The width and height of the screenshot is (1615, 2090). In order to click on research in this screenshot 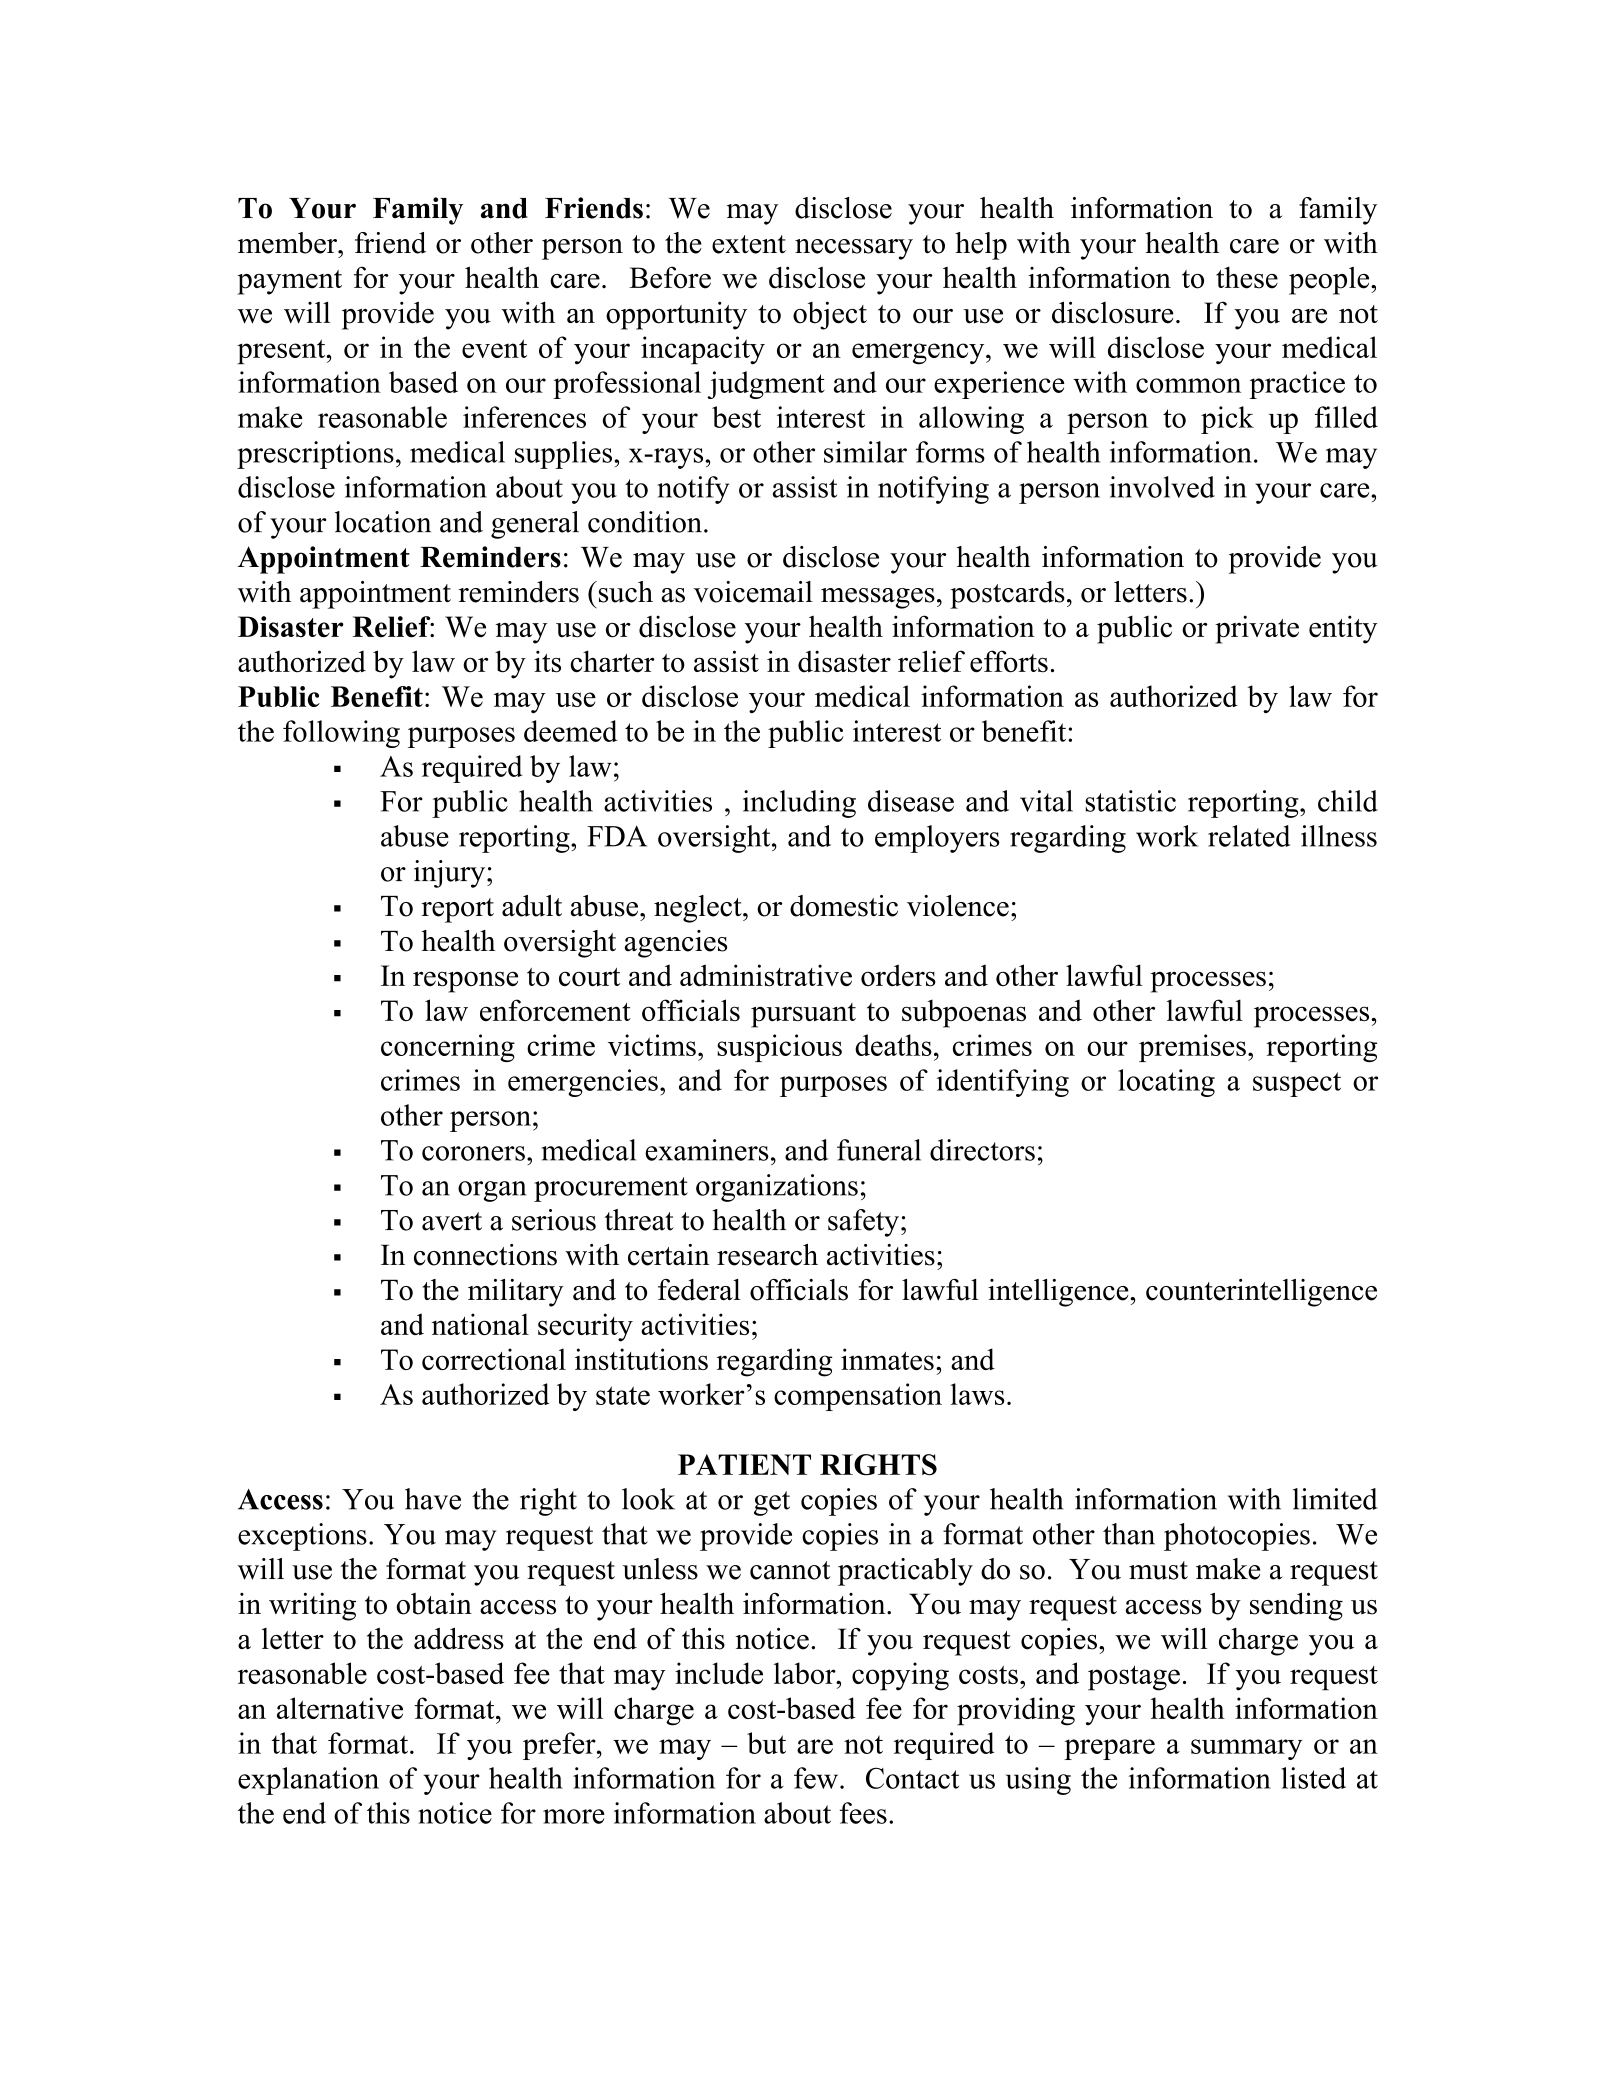, I will do `click(767, 1255)`.
